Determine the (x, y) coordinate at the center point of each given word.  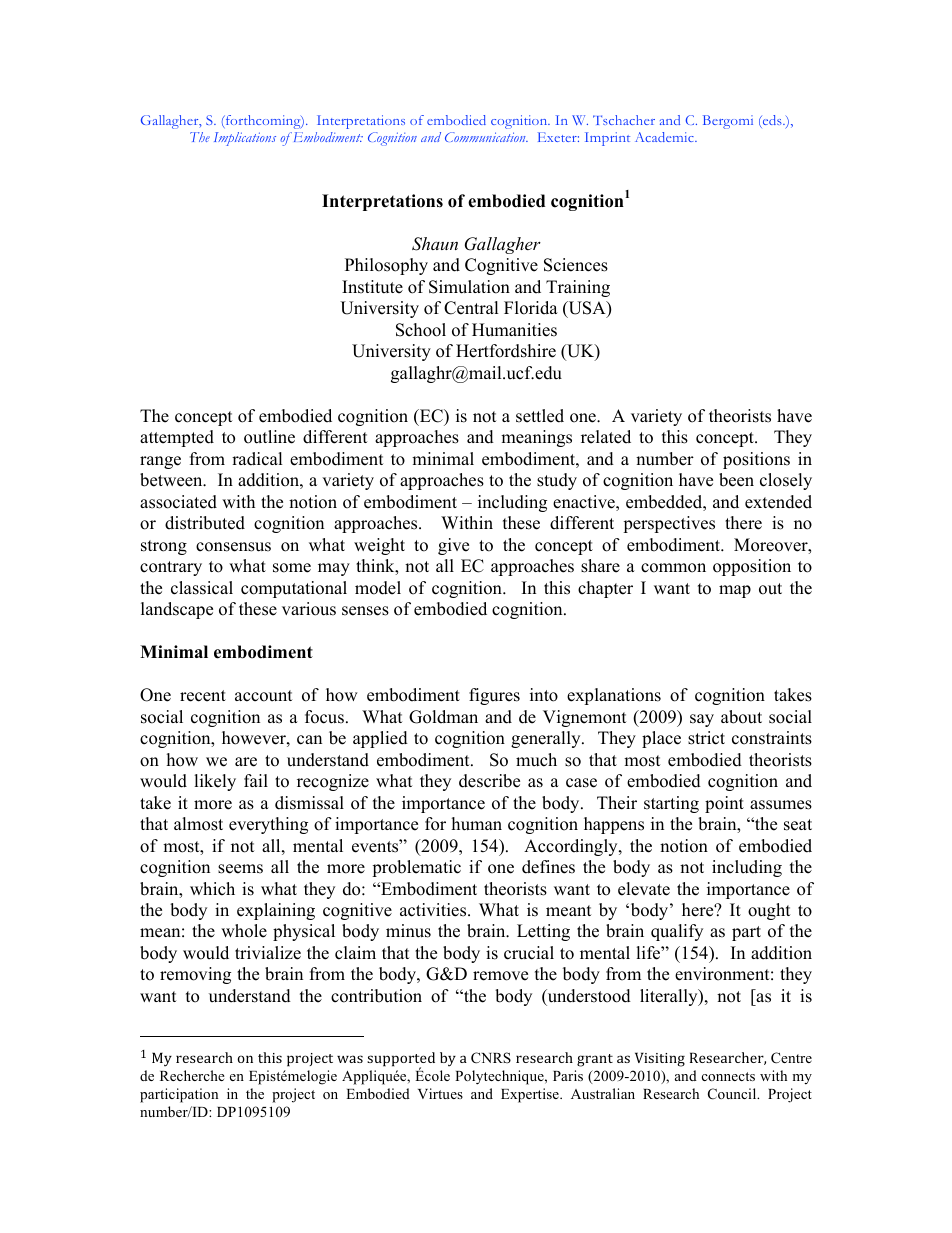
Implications (245, 139)
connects (728, 1076)
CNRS (491, 1058)
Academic (665, 137)
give (453, 546)
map (735, 591)
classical (202, 588)
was (350, 1059)
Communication (486, 137)
